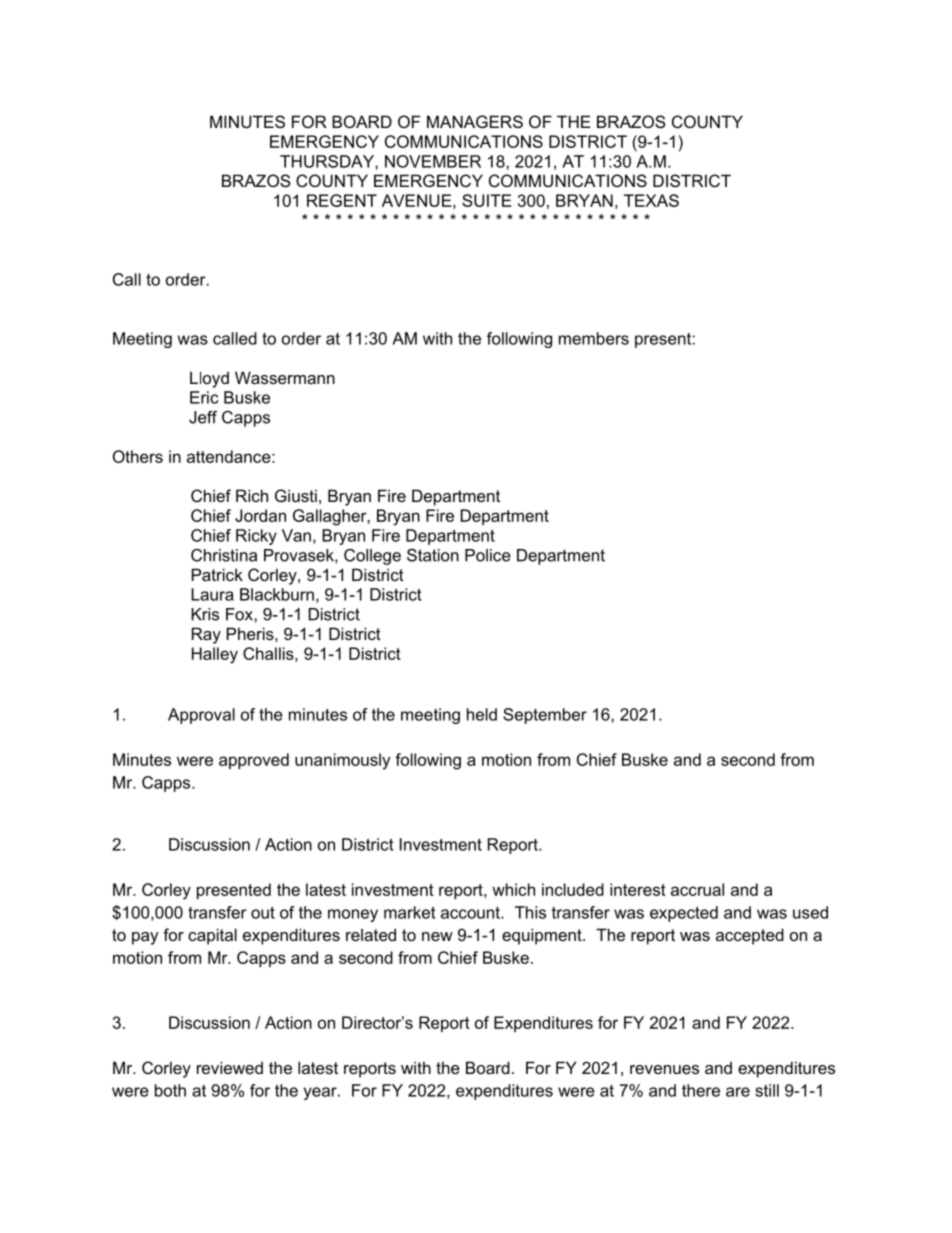 Image resolution: width=952 pixels, height=1233 pixels. What do you see at coordinates (488, 555) in the page?
I see `Police` at bounding box center [488, 555].
